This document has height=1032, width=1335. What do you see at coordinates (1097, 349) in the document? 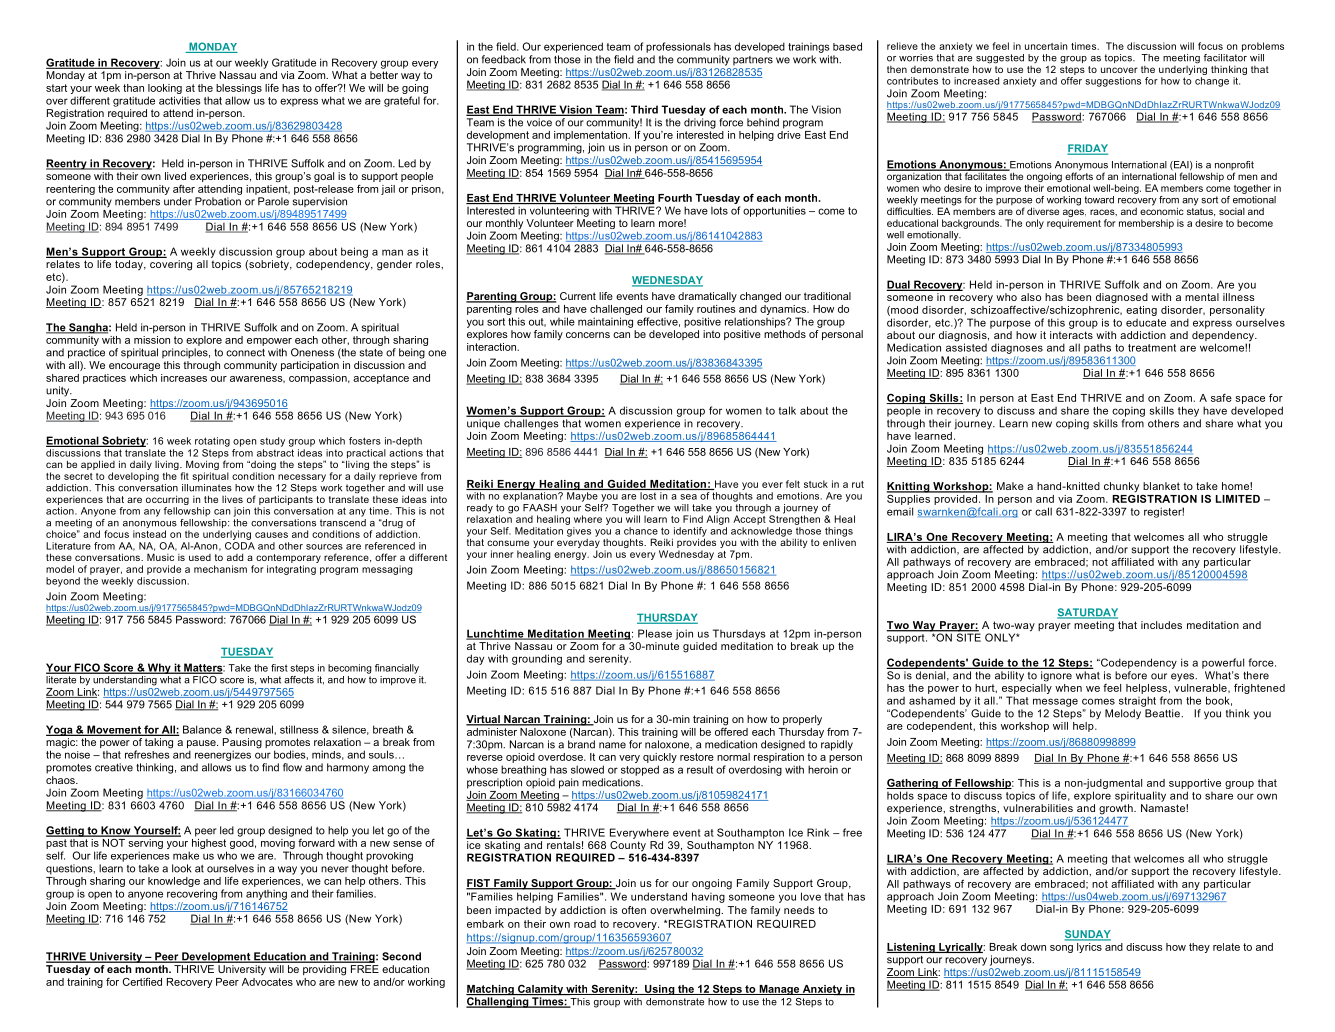
I see `paths` at bounding box center [1097, 349].
